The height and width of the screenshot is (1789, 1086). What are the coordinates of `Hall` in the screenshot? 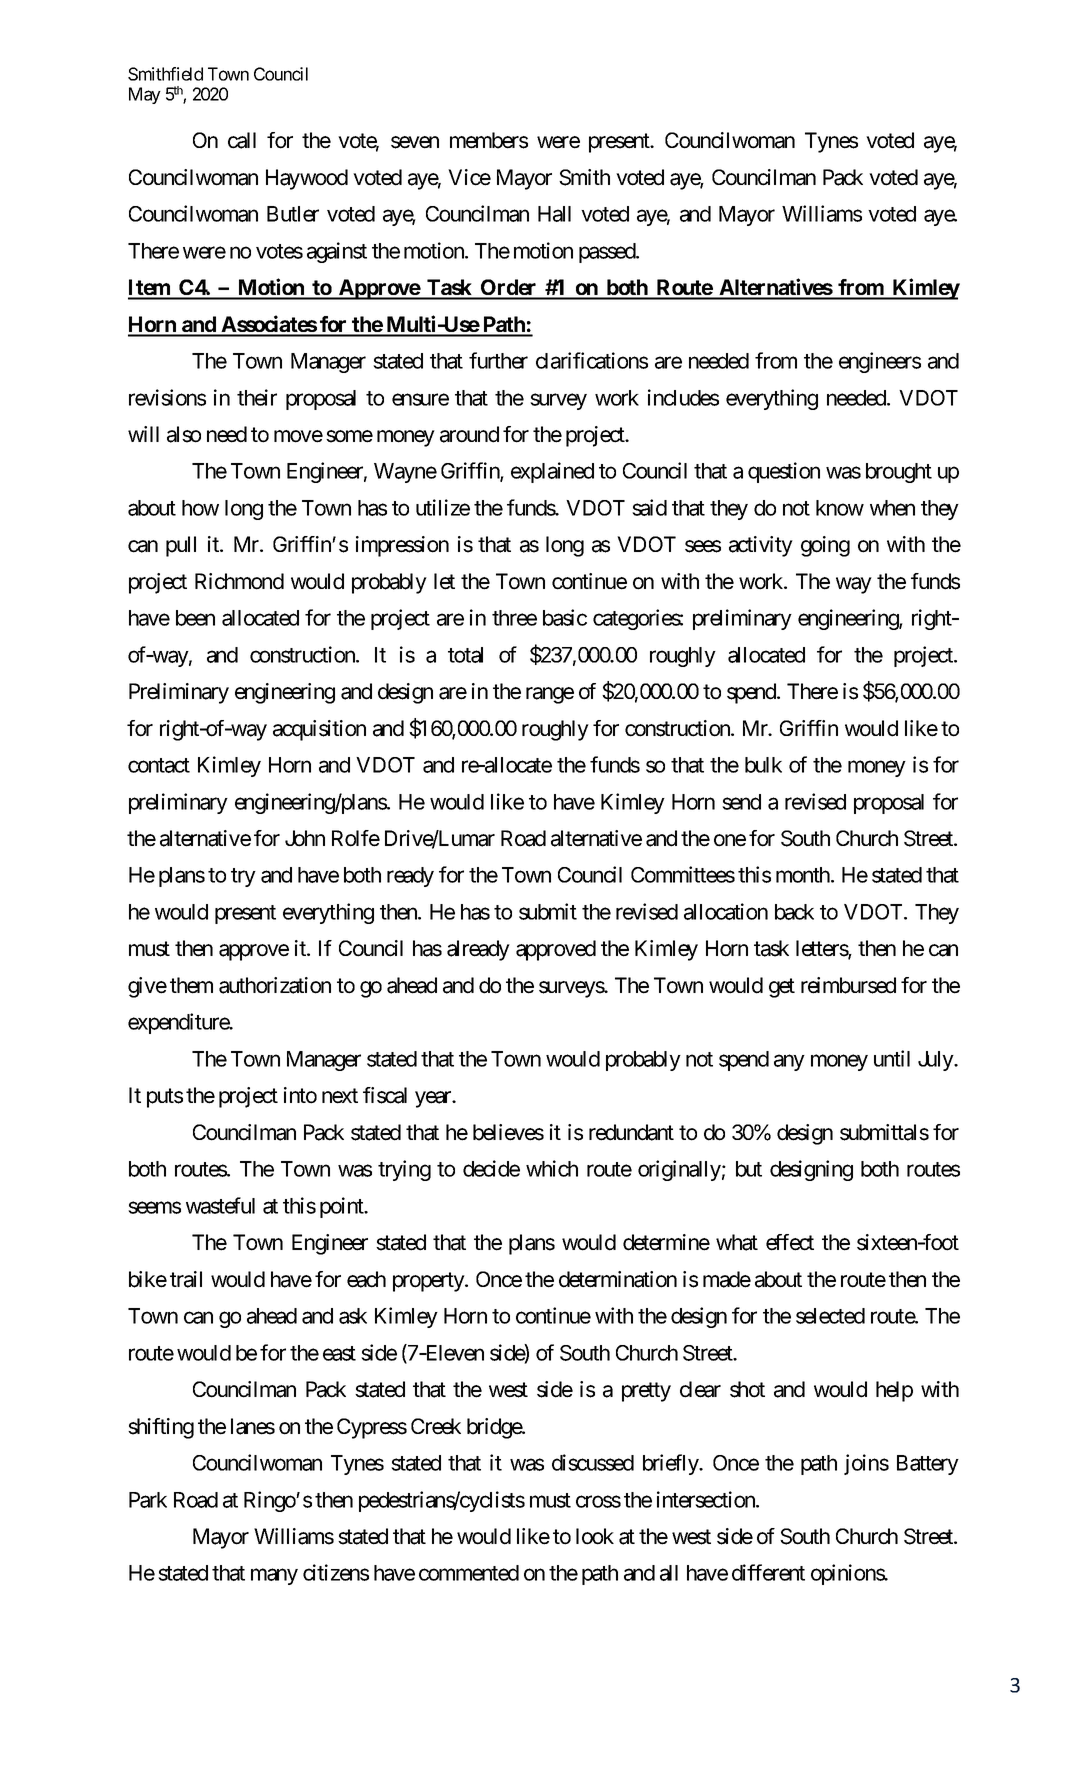 It's located at (554, 214).
